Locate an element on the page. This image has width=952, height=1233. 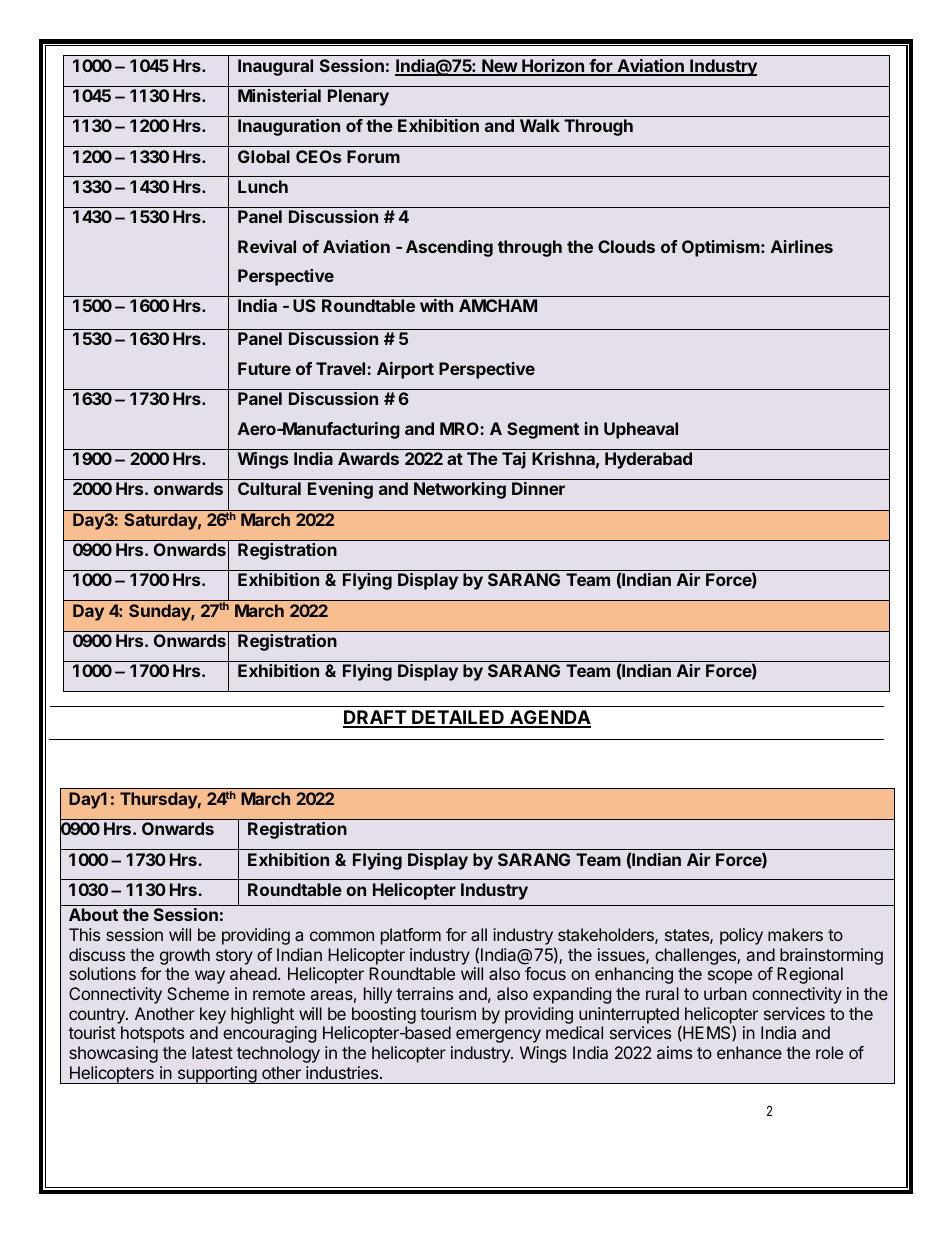
New is located at coordinates (499, 67).
